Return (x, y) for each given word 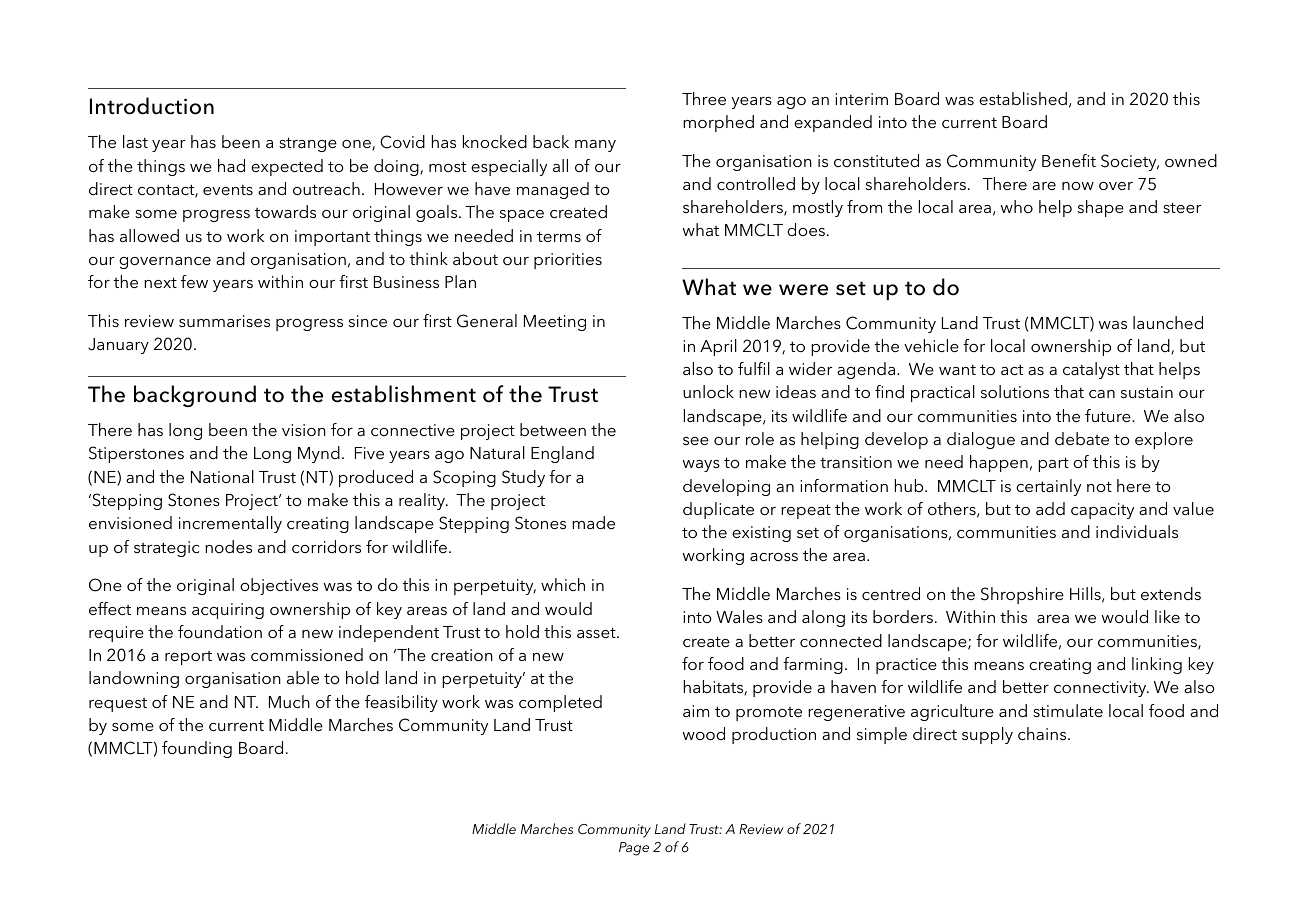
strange (308, 144)
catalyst (1091, 370)
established (1023, 98)
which (563, 584)
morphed (718, 123)
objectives (279, 586)
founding (197, 749)
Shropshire (1022, 595)
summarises (224, 321)
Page (634, 849)
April (718, 347)
